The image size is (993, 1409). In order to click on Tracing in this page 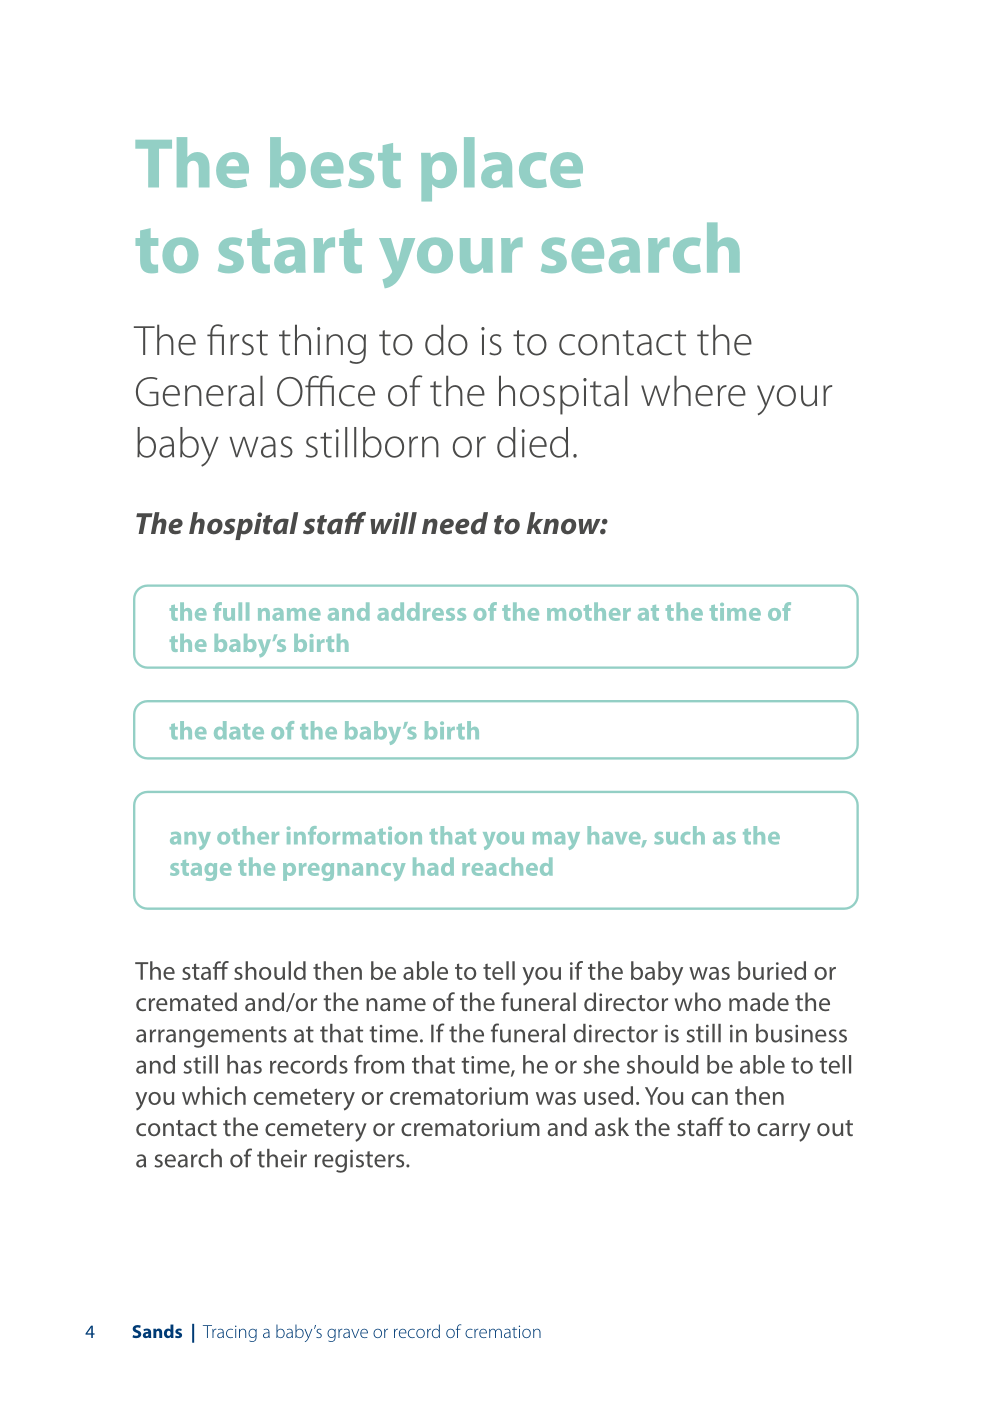, I will do `click(230, 1333)`.
